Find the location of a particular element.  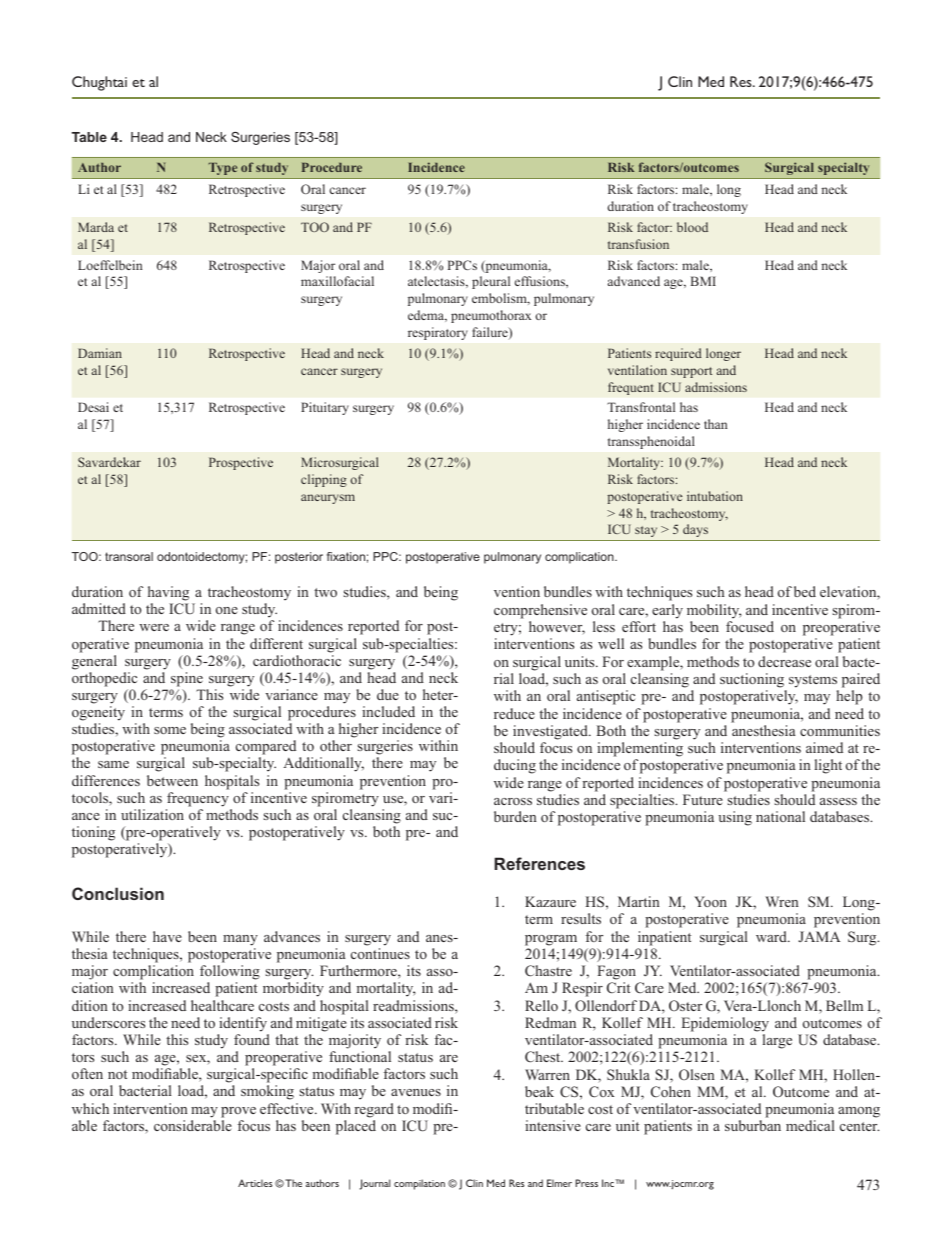

compilation is located at coordinates (419, 1184).
